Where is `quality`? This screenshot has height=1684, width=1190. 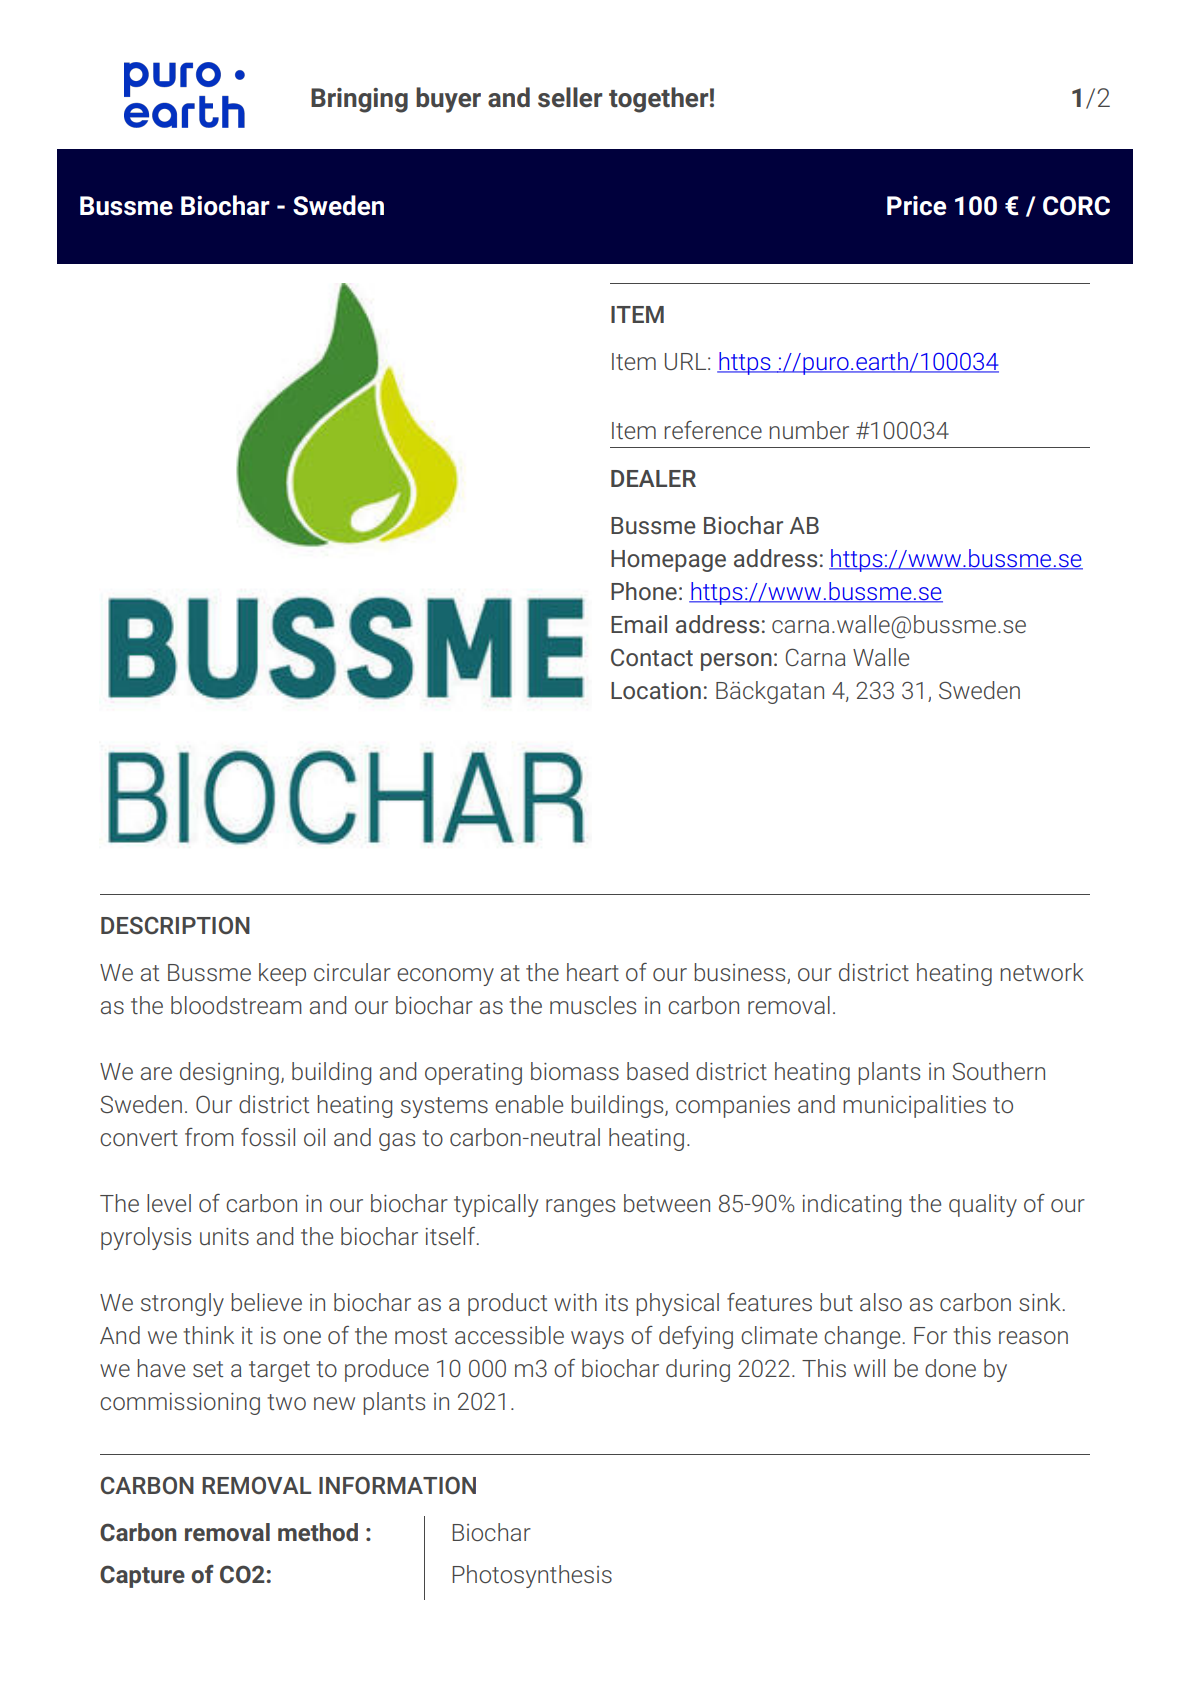 quality is located at coordinates (983, 1205).
